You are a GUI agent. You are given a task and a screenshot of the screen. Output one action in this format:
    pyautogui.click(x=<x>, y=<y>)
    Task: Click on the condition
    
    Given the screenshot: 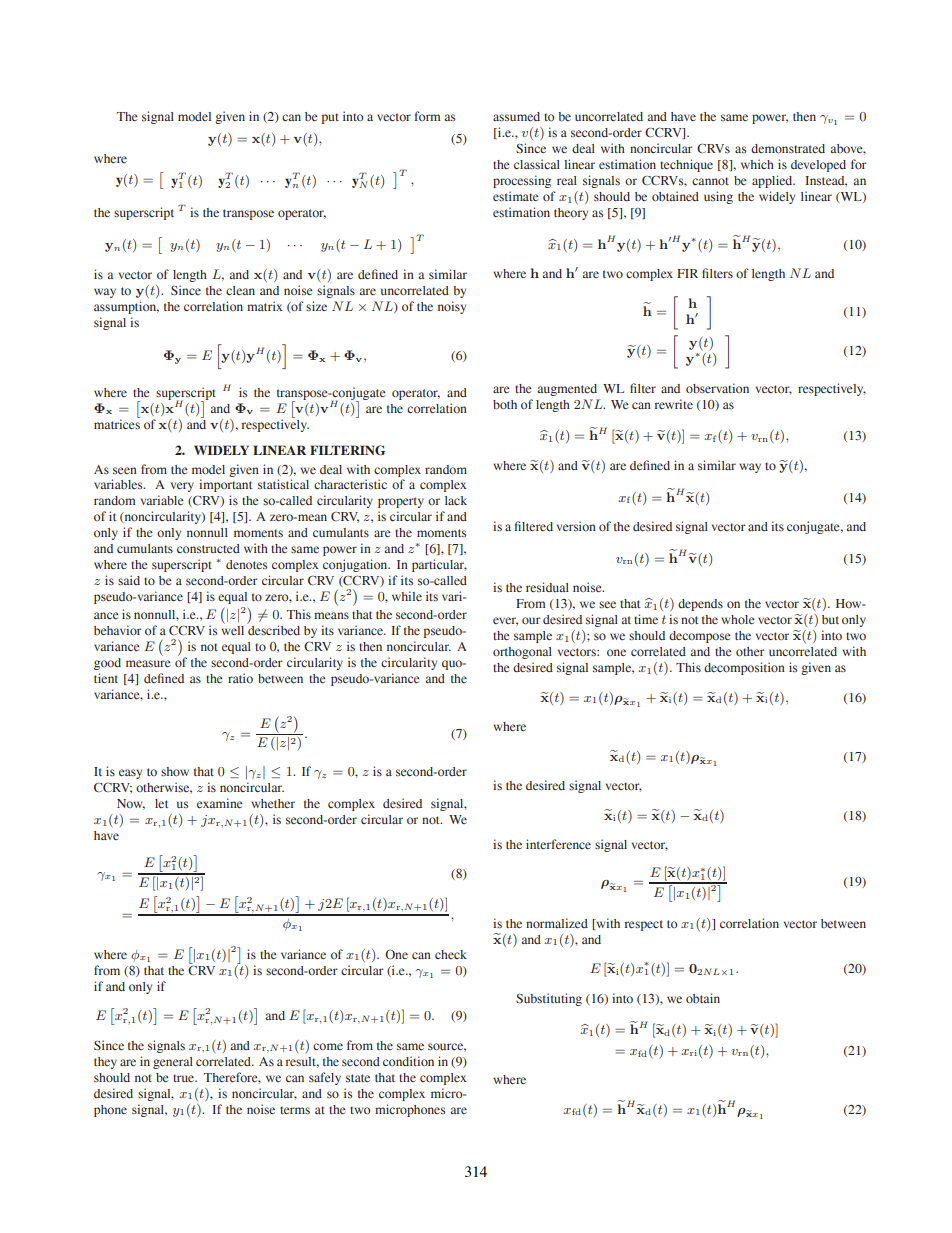 What is the action you would take?
    pyautogui.click(x=408, y=1061)
